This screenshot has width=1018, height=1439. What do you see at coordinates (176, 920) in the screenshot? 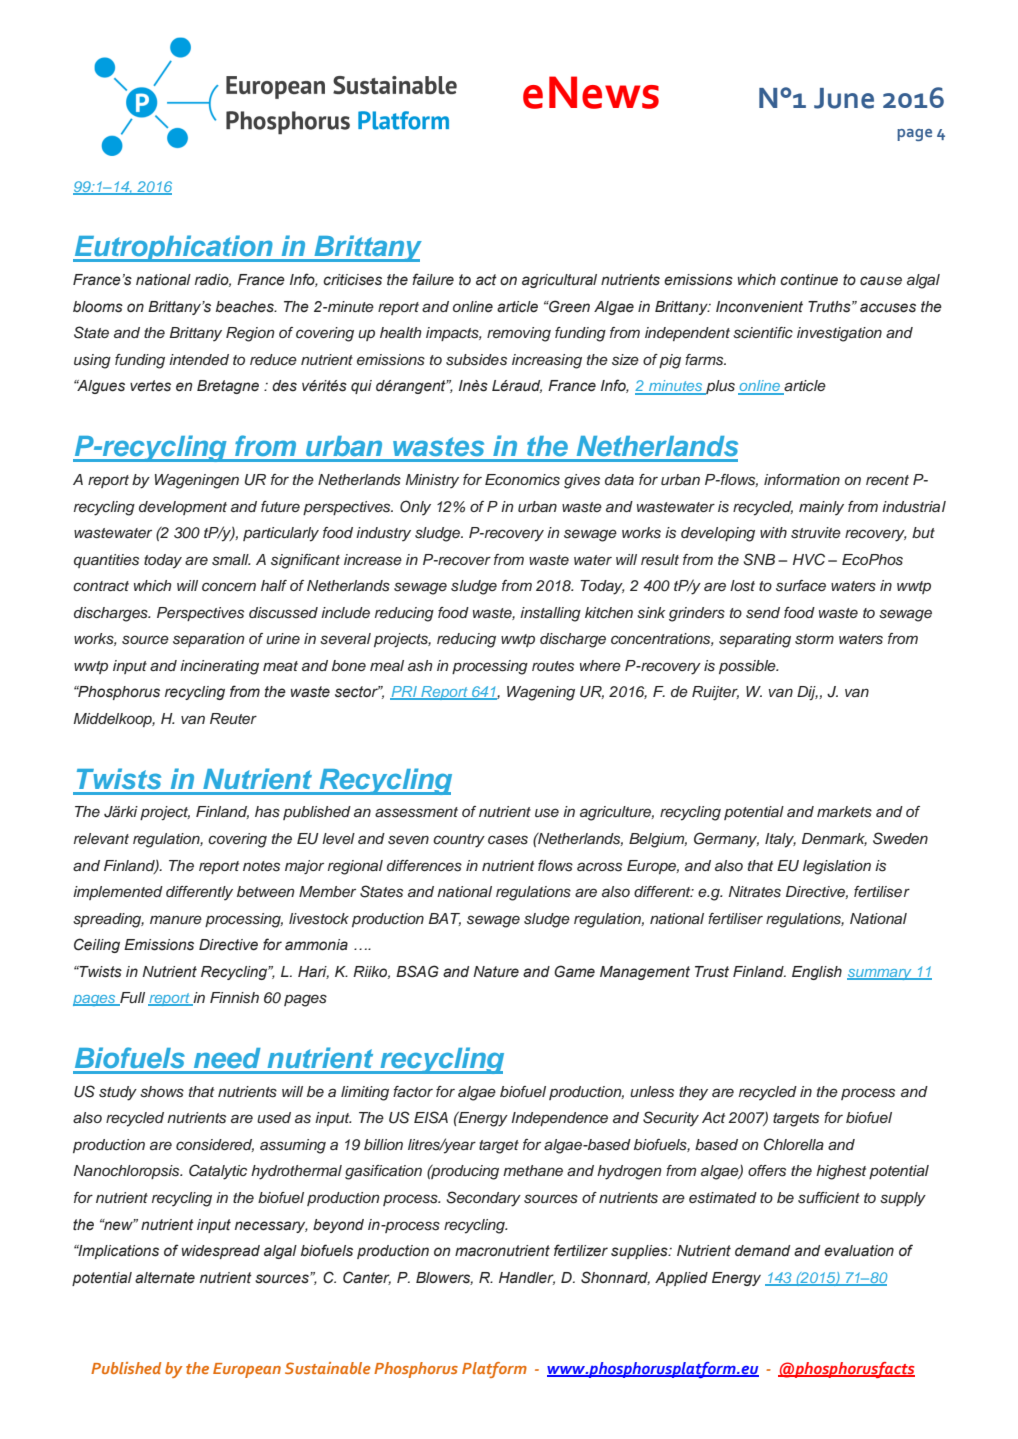
I see `manure` at bounding box center [176, 920].
